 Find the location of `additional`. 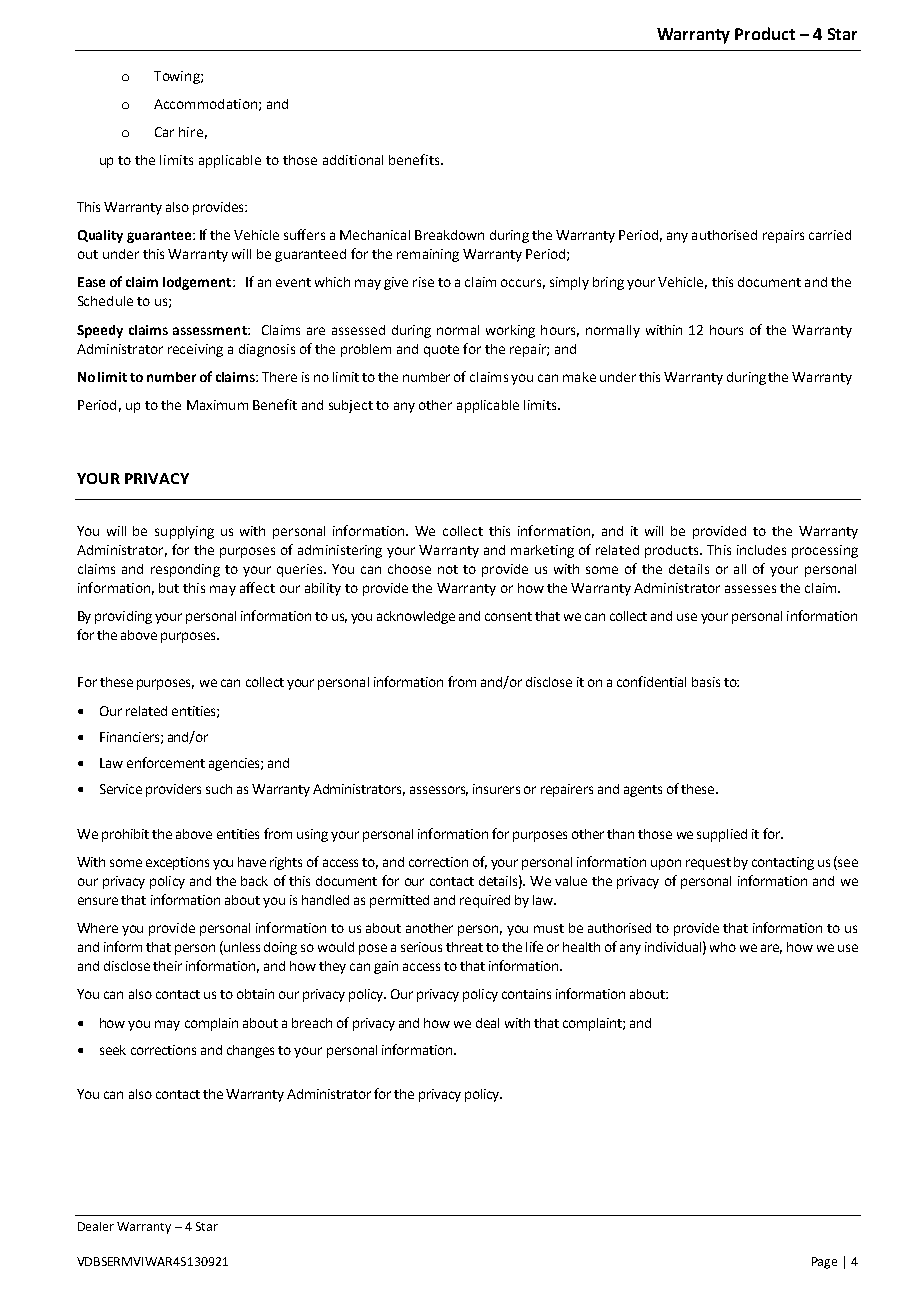

additional is located at coordinates (353, 160).
